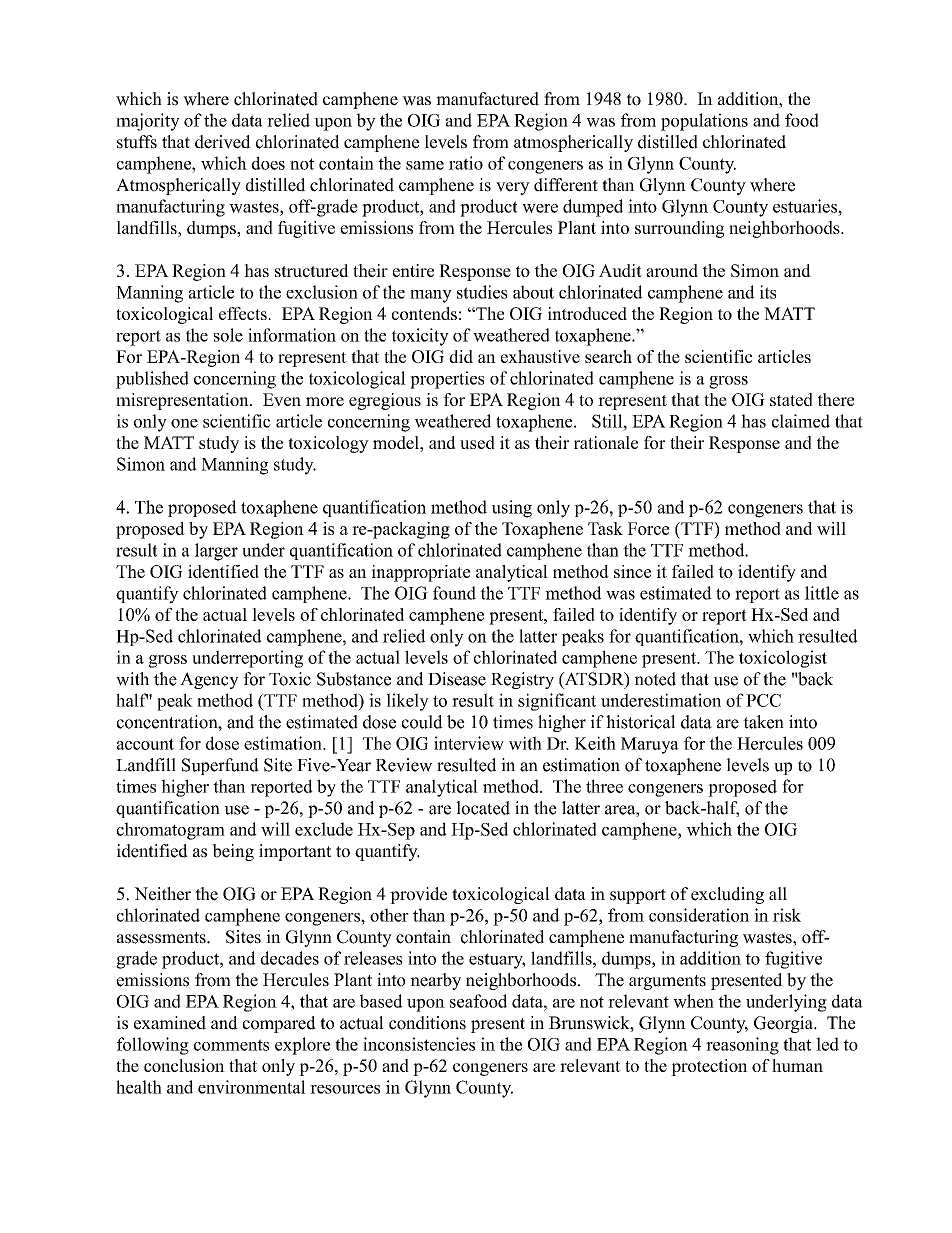  Describe the element at coordinates (231, 1045) in the screenshot. I see `comments` at that location.
